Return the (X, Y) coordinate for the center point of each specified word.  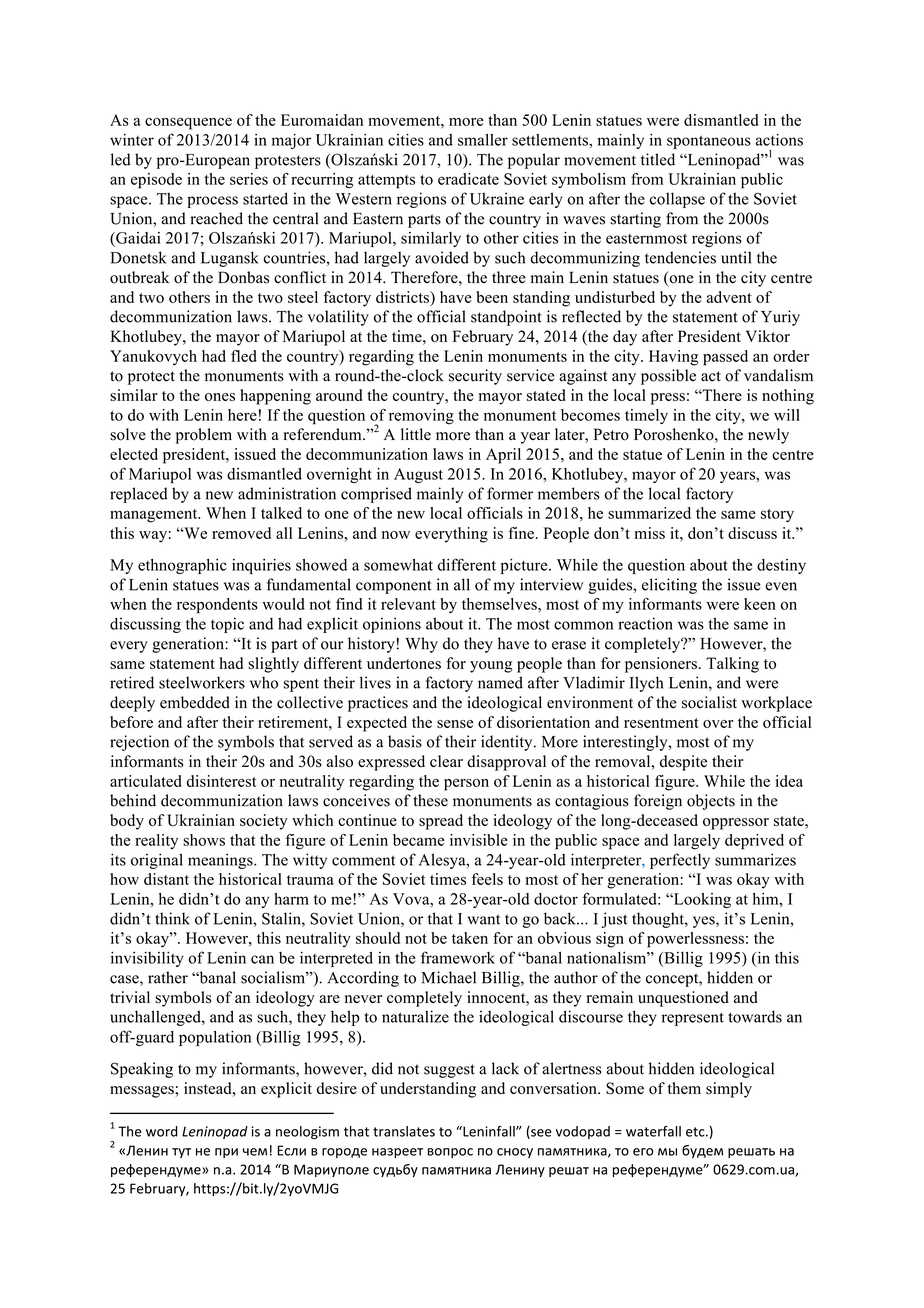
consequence (188, 123)
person (466, 785)
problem (204, 436)
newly (768, 436)
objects (711, 802)
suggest (449, 1071)
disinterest (222, 781)
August (418, 475)
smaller (483, 140)
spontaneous (709, 142)
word (162, 1131)
